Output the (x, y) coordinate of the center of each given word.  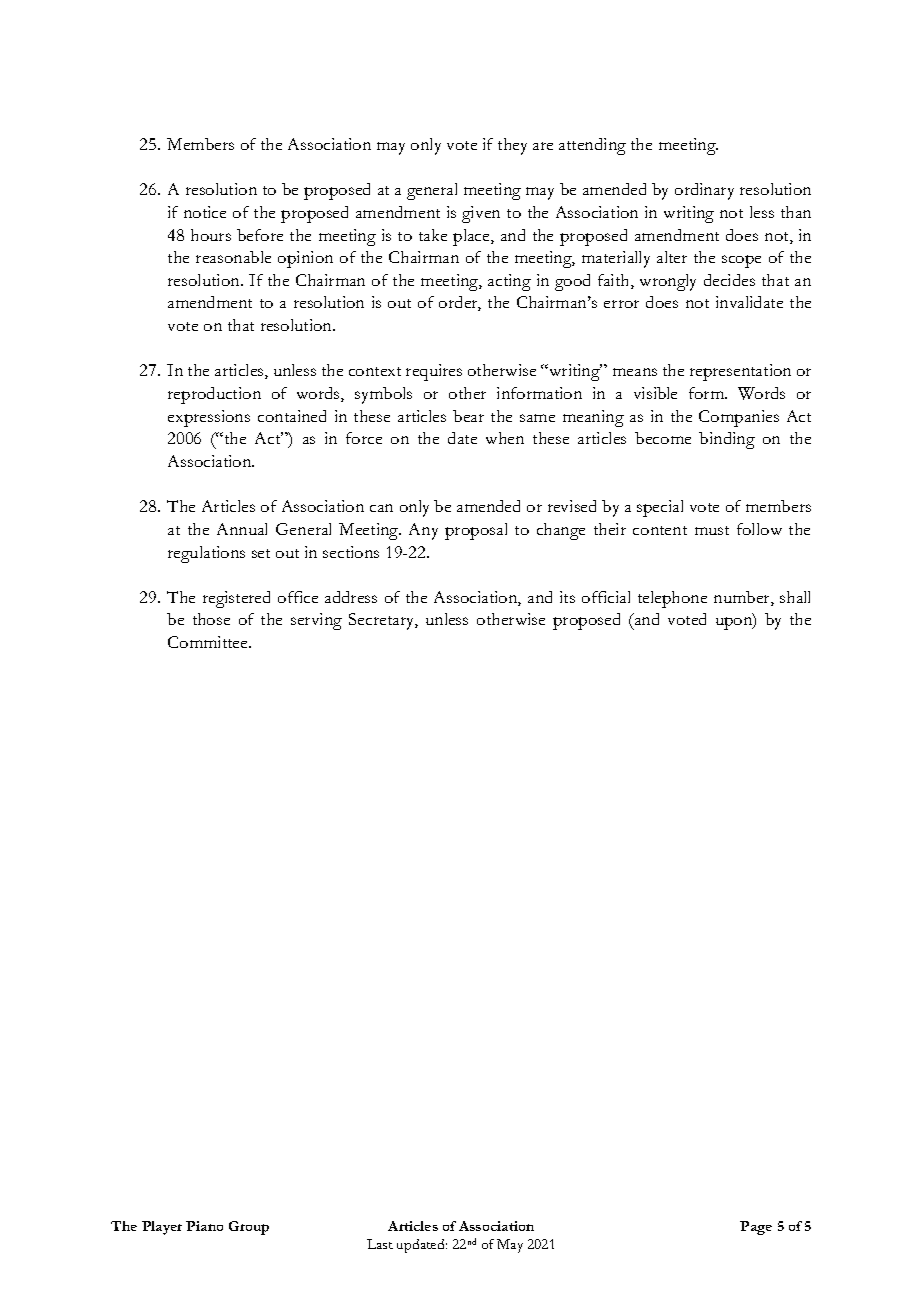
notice (205, 212)
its (567, 597)
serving (316, 621)
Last (380, 1244)
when (505, 438)
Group (249, 1228)
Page (756, 1228)
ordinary (704, 191)
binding (727, 440)
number (743, 598)
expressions (209, 418)
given (481, 214)
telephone (672, 599)
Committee (209, 642)
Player (162, 1228)
